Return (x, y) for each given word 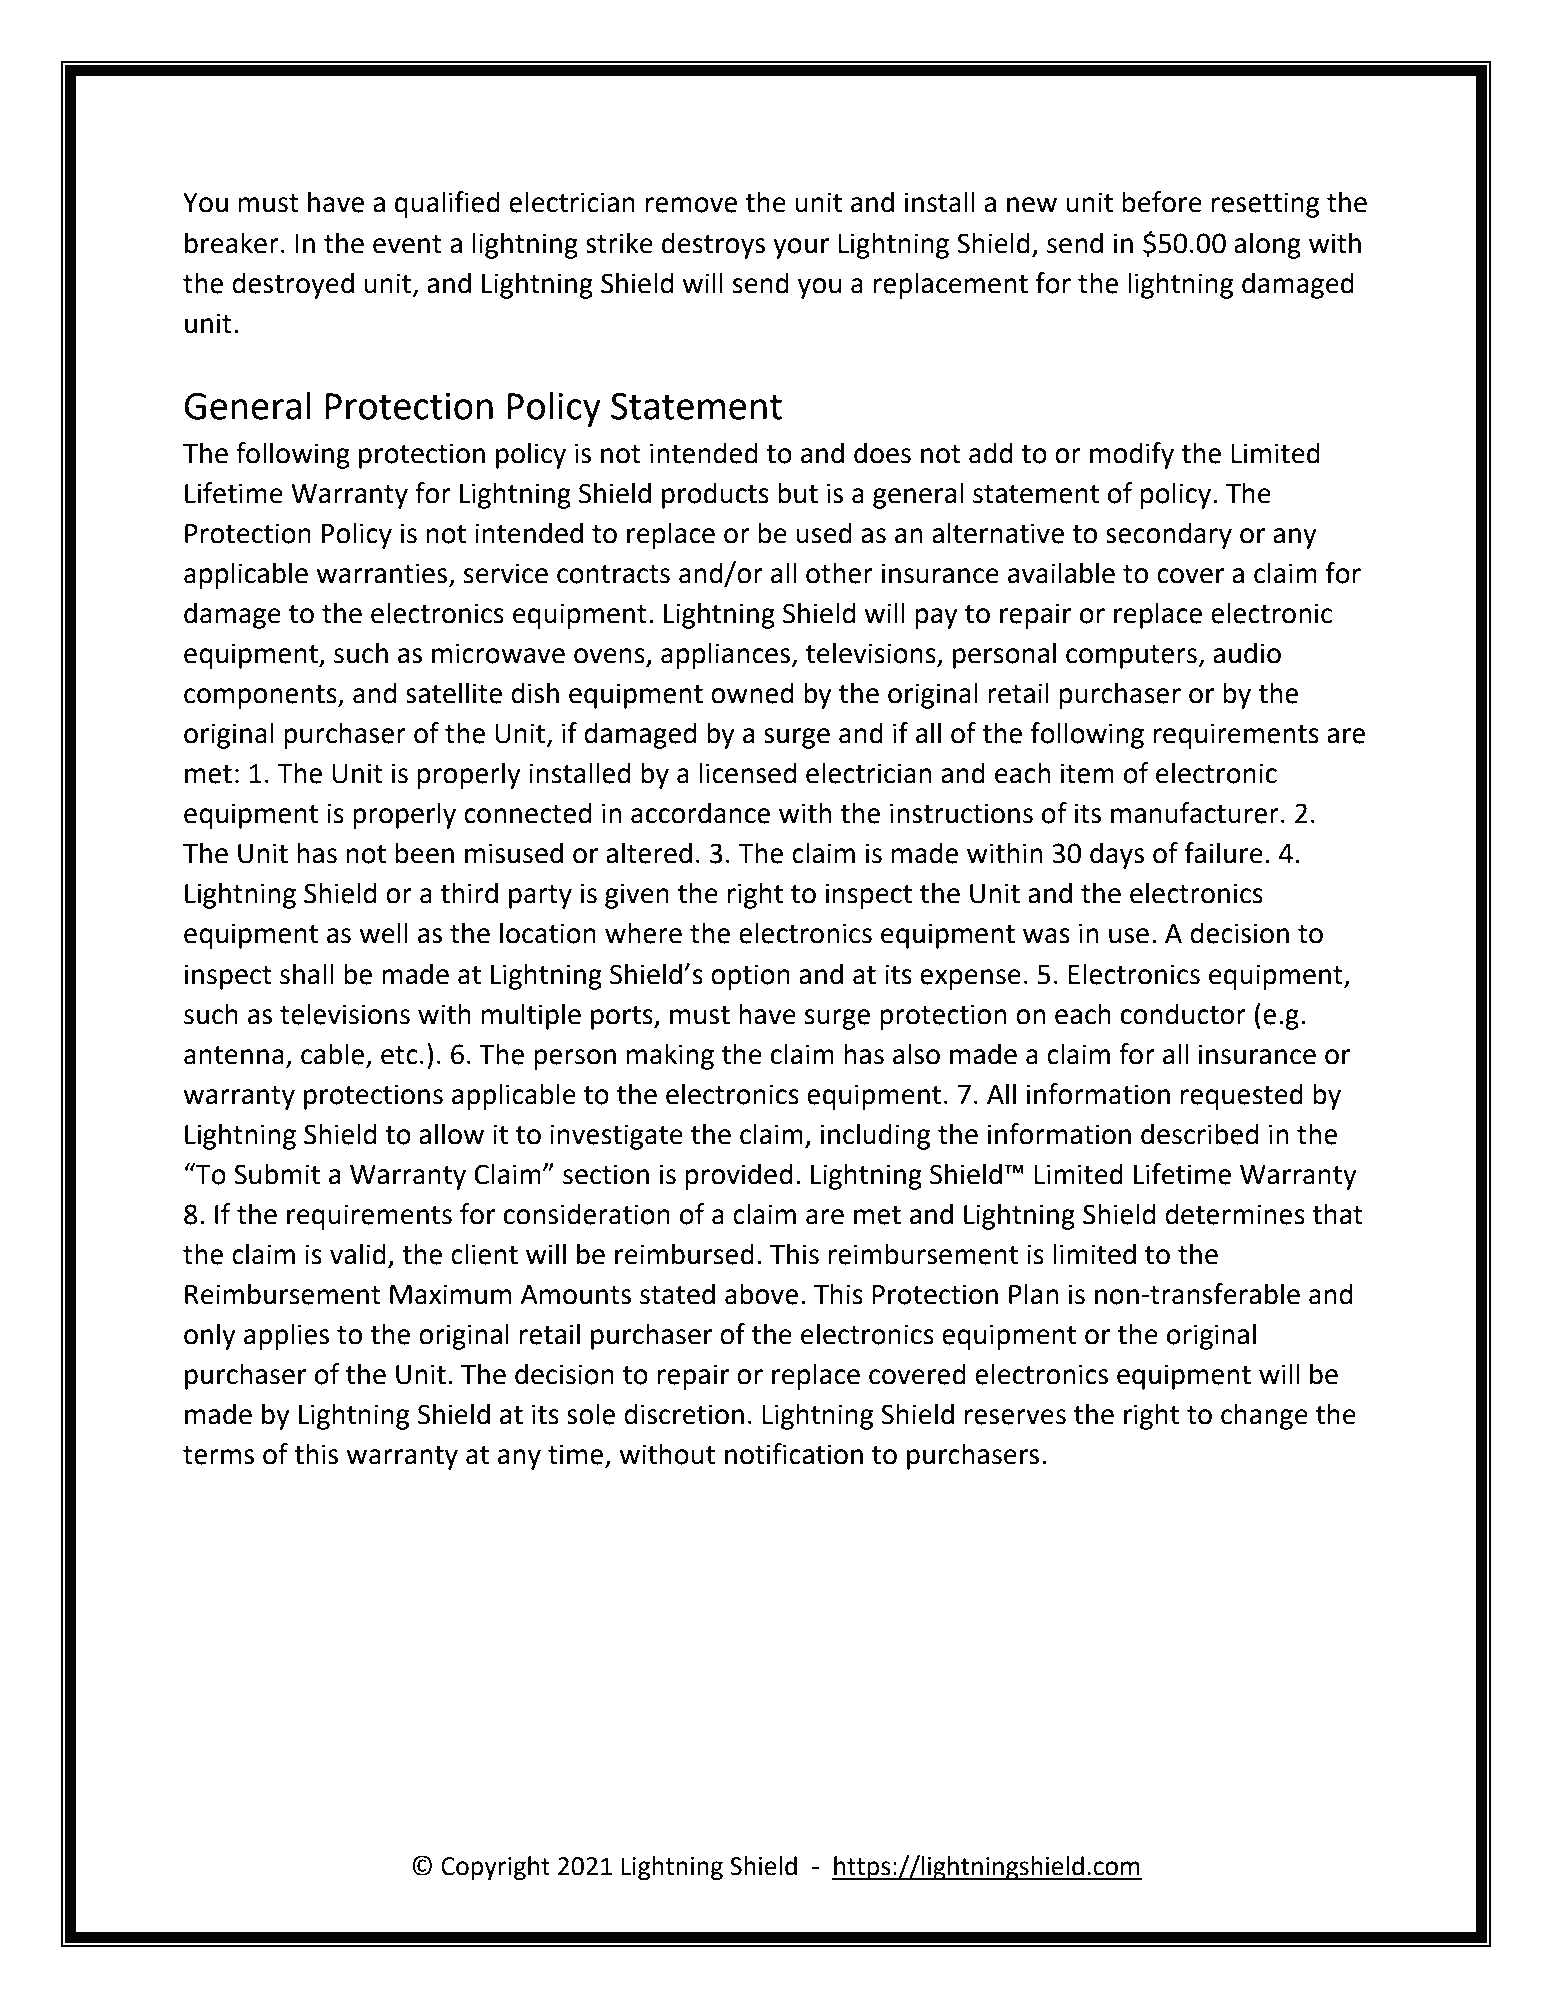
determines (1235, 1214)
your (801, 248)
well (383, 933)
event (407, 244)
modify (1132, 455)
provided (738, 1176)
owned (752, 693)
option (750, 977)
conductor (1183, 1014)
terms (218, 1455)
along (1267, 245)
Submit (277, 1174)
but (798, 493)
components (261, 697)
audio (1247, 653)
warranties (381, 573)
